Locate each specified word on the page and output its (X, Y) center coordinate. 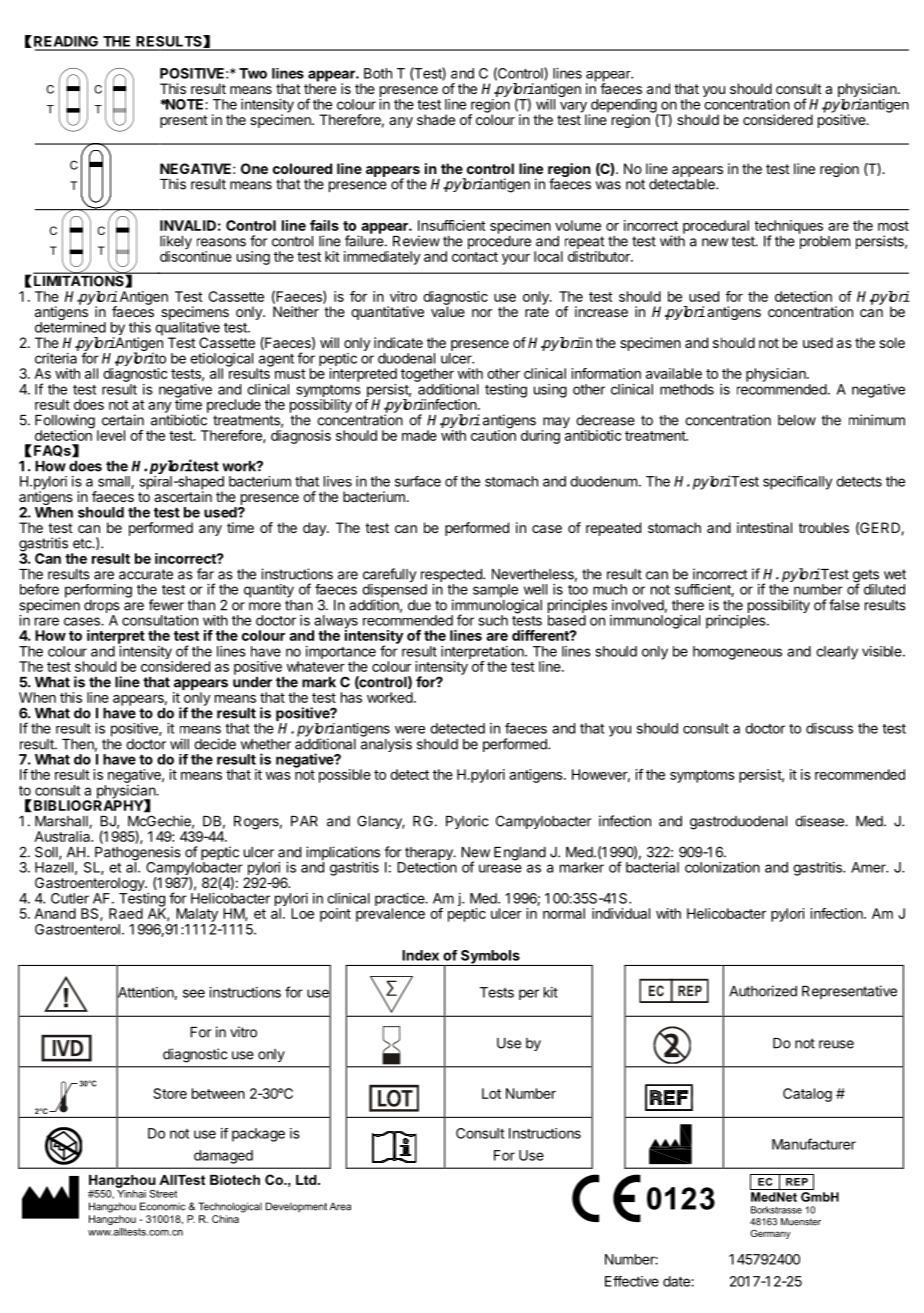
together (427, 375)
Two (253, 73)
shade (436, 119)
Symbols (490, 958)
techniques (789, 228)
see (194, 993)
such (493, 620)
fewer (166, 605)
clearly (837, 653)
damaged (223, 1157)
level (111, 435)
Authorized (763, 991)
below (797, 420)
